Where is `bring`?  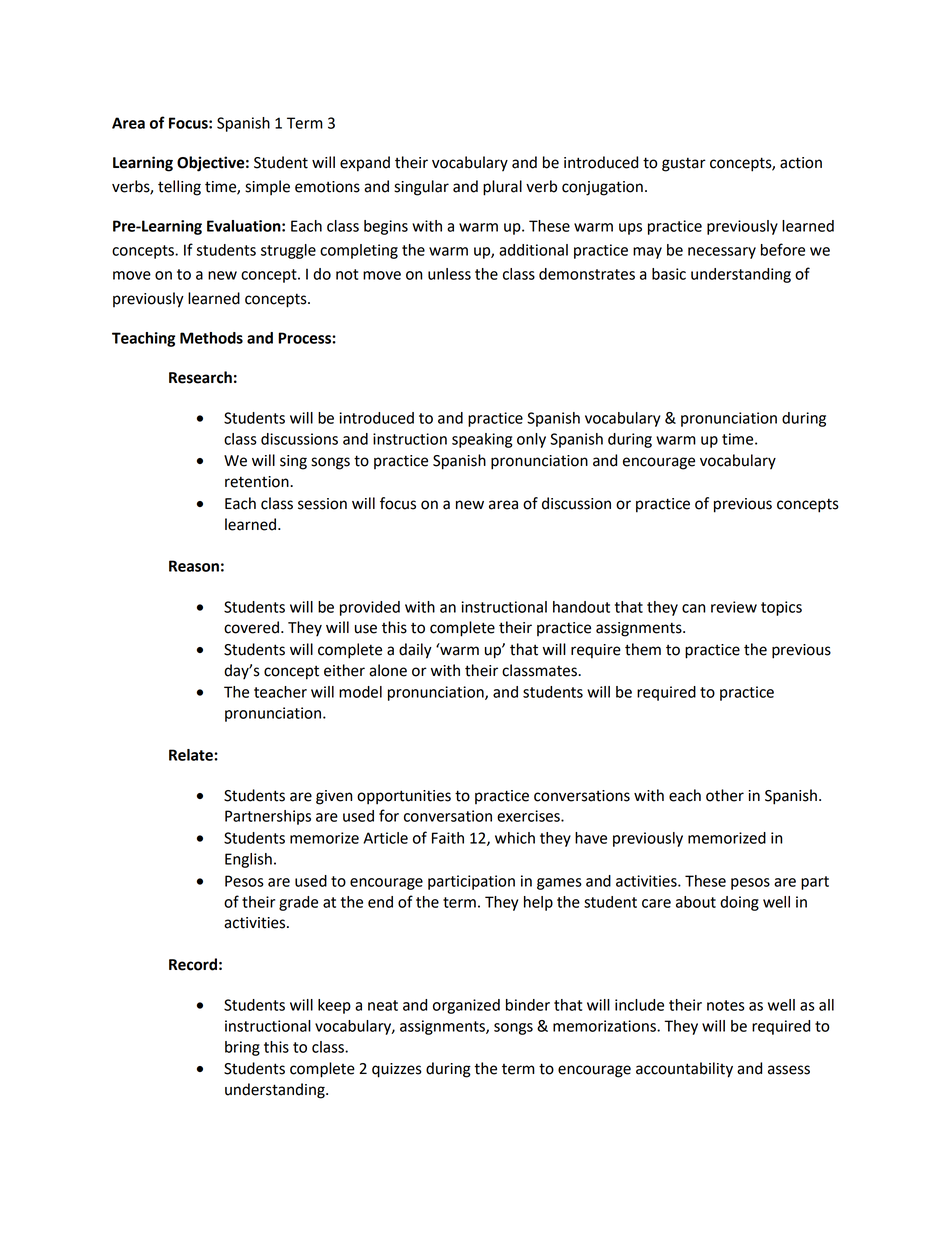
bring is located at coordinates (242, 1048).
